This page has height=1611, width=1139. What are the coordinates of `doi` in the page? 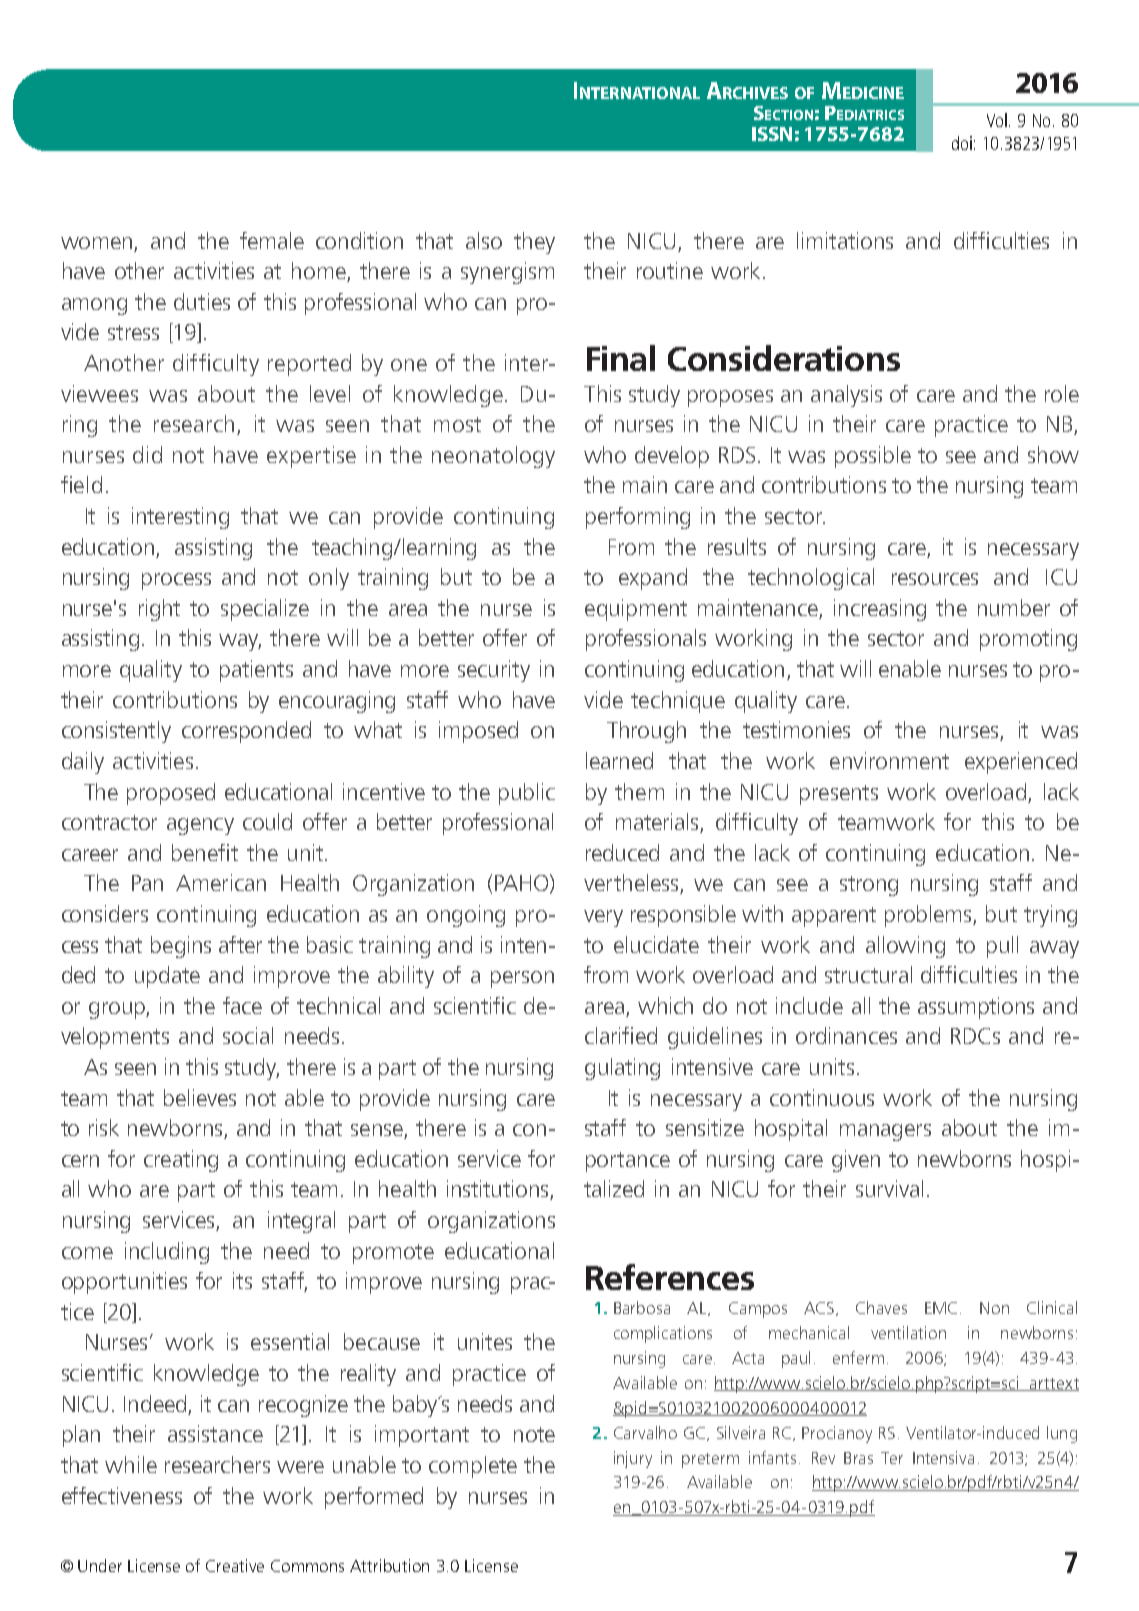 It's located at (962, 143).
